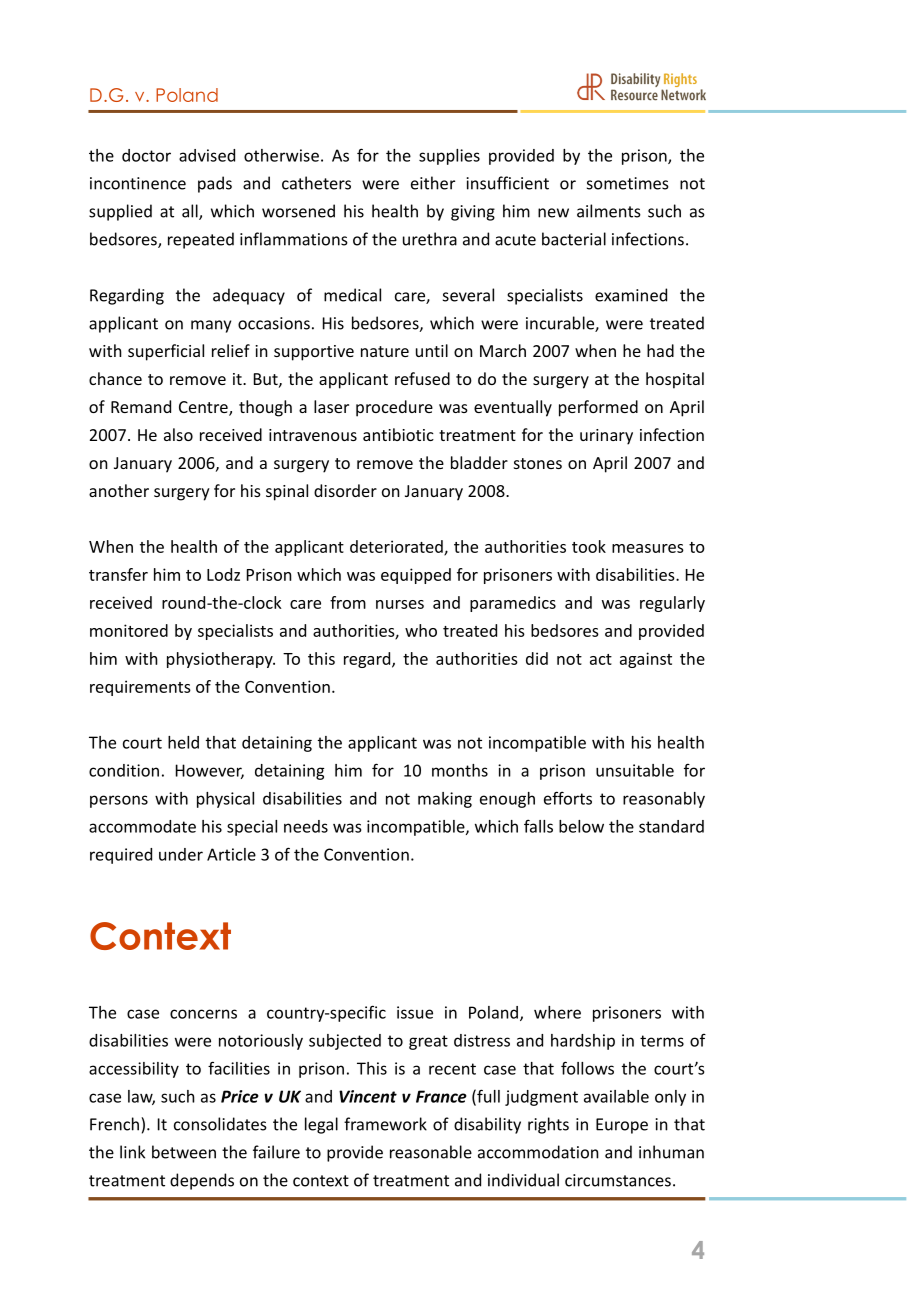 Image resolution: width=924 pixels, height=1308 pixels. What do you see at coordinates (628, 183) in the screenshot?
I see `sometimes` at bounding box center [628, 183].
